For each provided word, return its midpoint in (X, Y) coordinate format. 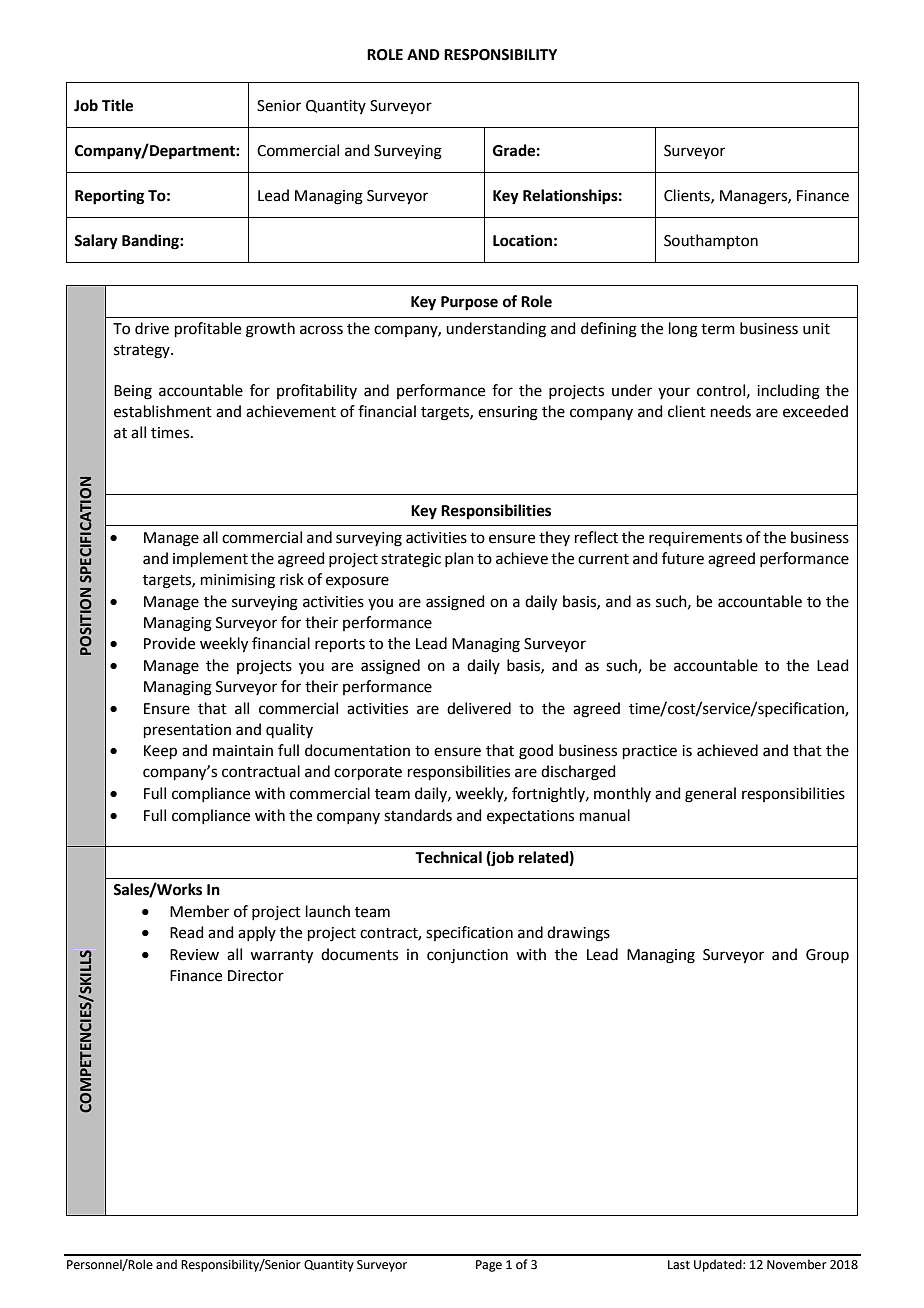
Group (827, 956)
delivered (479, 708)
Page (489, 1266)
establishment (163, 411)
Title (117, 105)
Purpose (469, 303)
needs (731, 411)
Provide (169, 643)
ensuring (508, 413)
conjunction (467, 956)
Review (194, 955)
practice (650, 752)
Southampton (711, 241)
